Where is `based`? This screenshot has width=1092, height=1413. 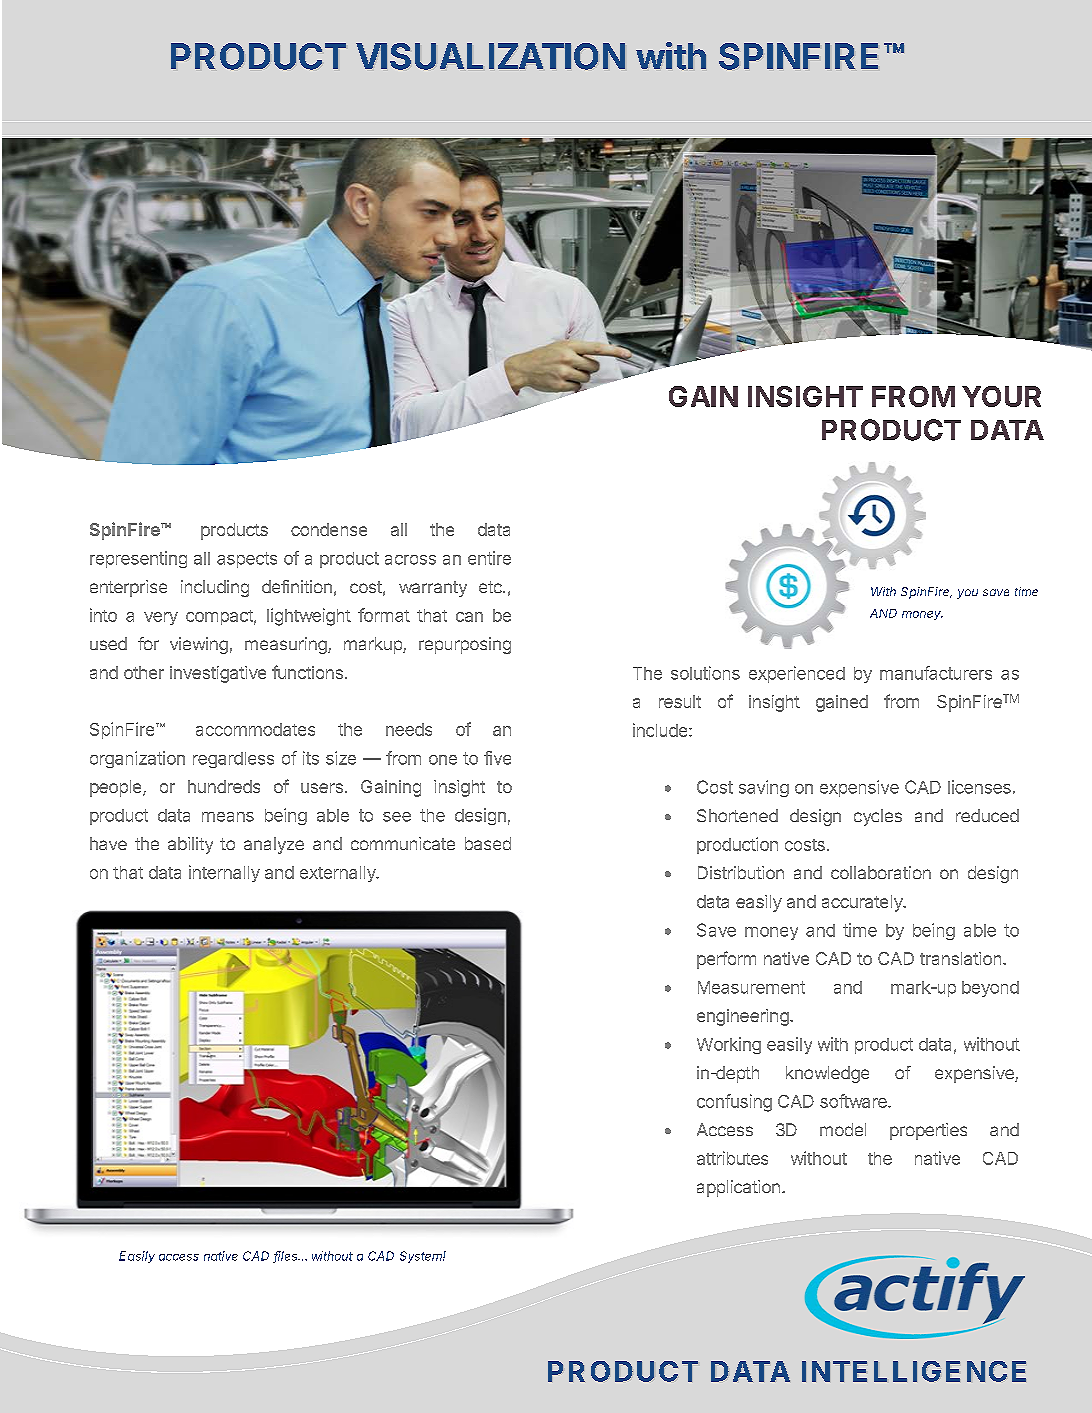
based is located at coordinates (488, 843).
